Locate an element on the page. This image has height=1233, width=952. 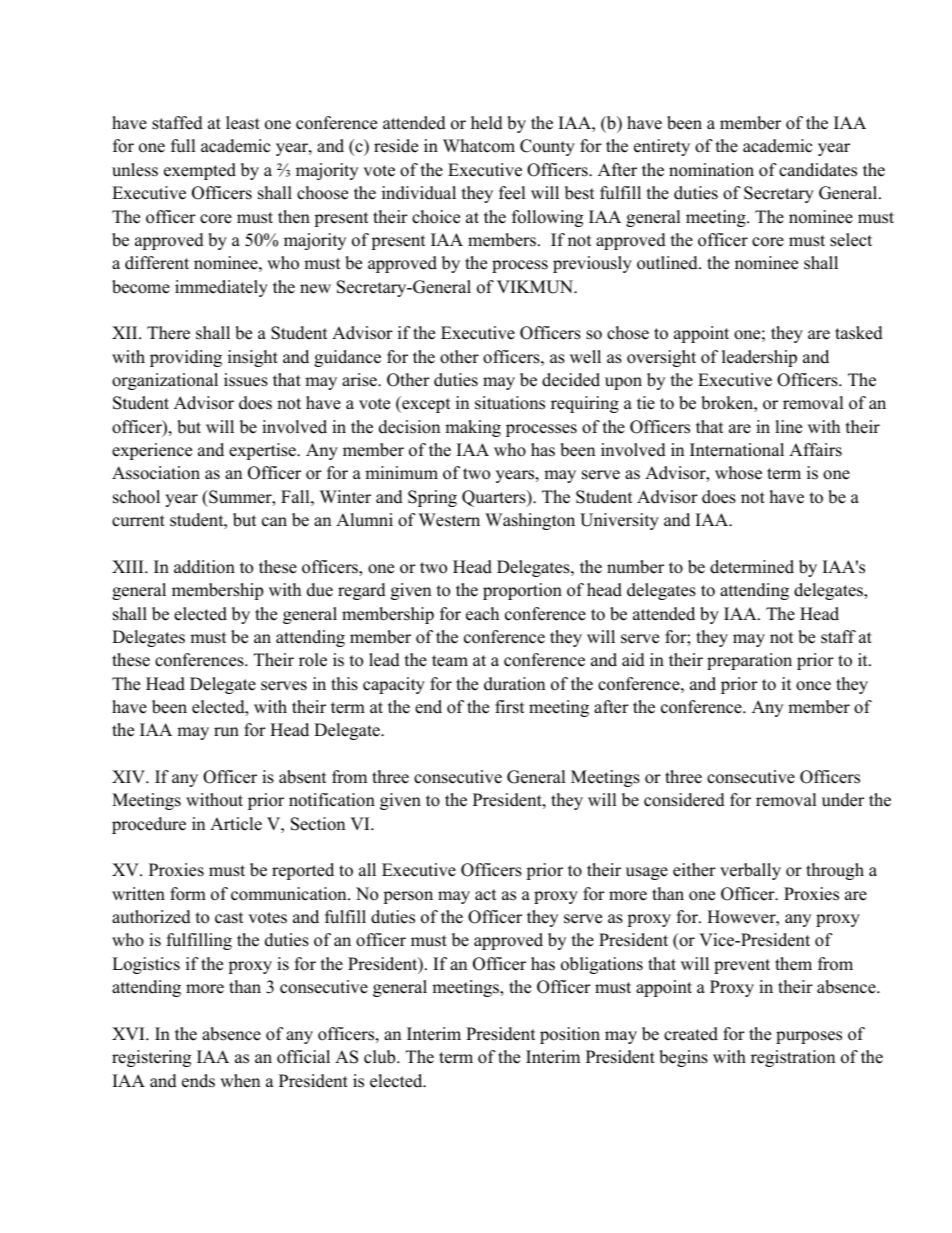
situations is located at coordinates (510, 403).
